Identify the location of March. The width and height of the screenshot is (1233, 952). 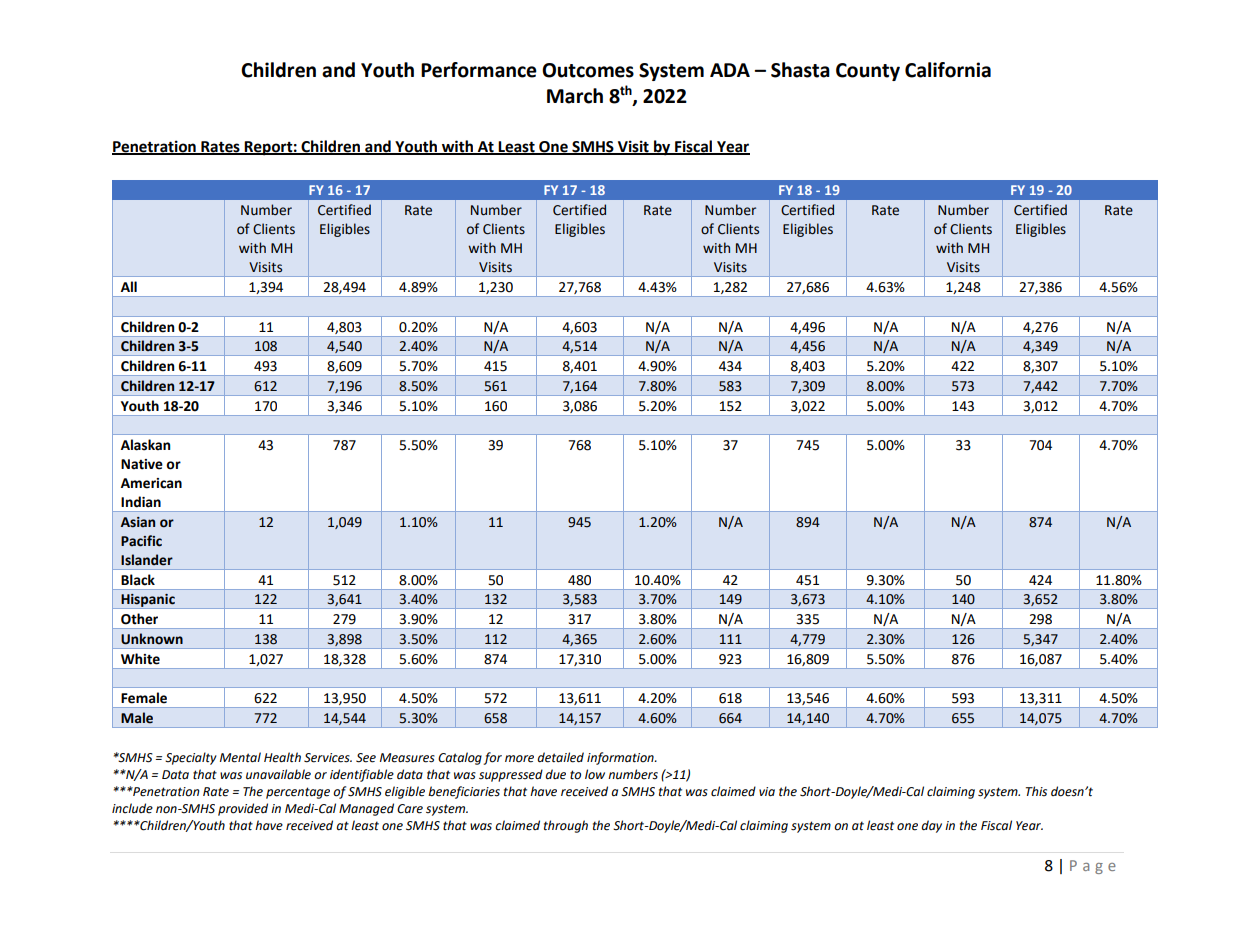
(575, 96).
